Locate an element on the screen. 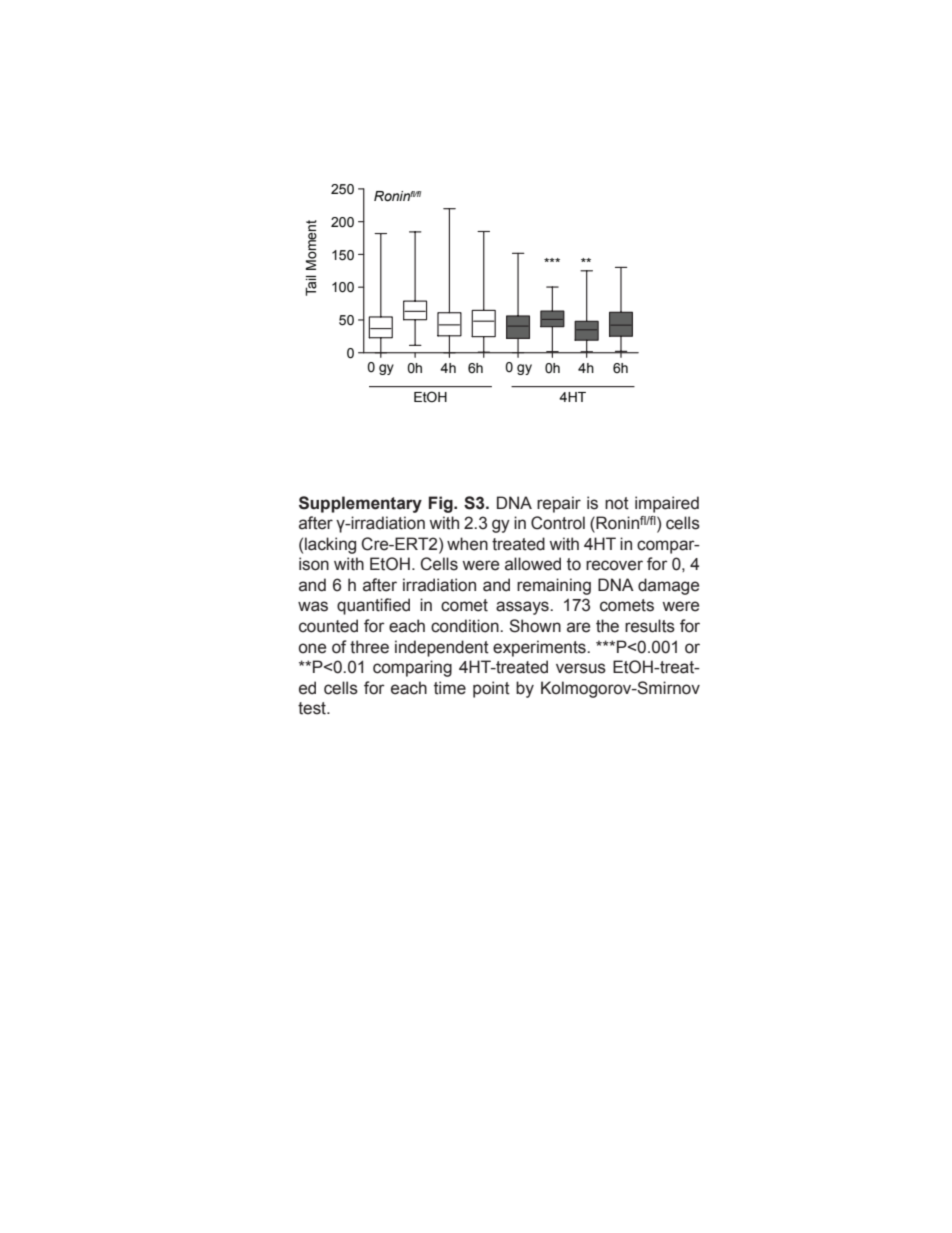  Supplementary is located at coordinates (360, 504).
